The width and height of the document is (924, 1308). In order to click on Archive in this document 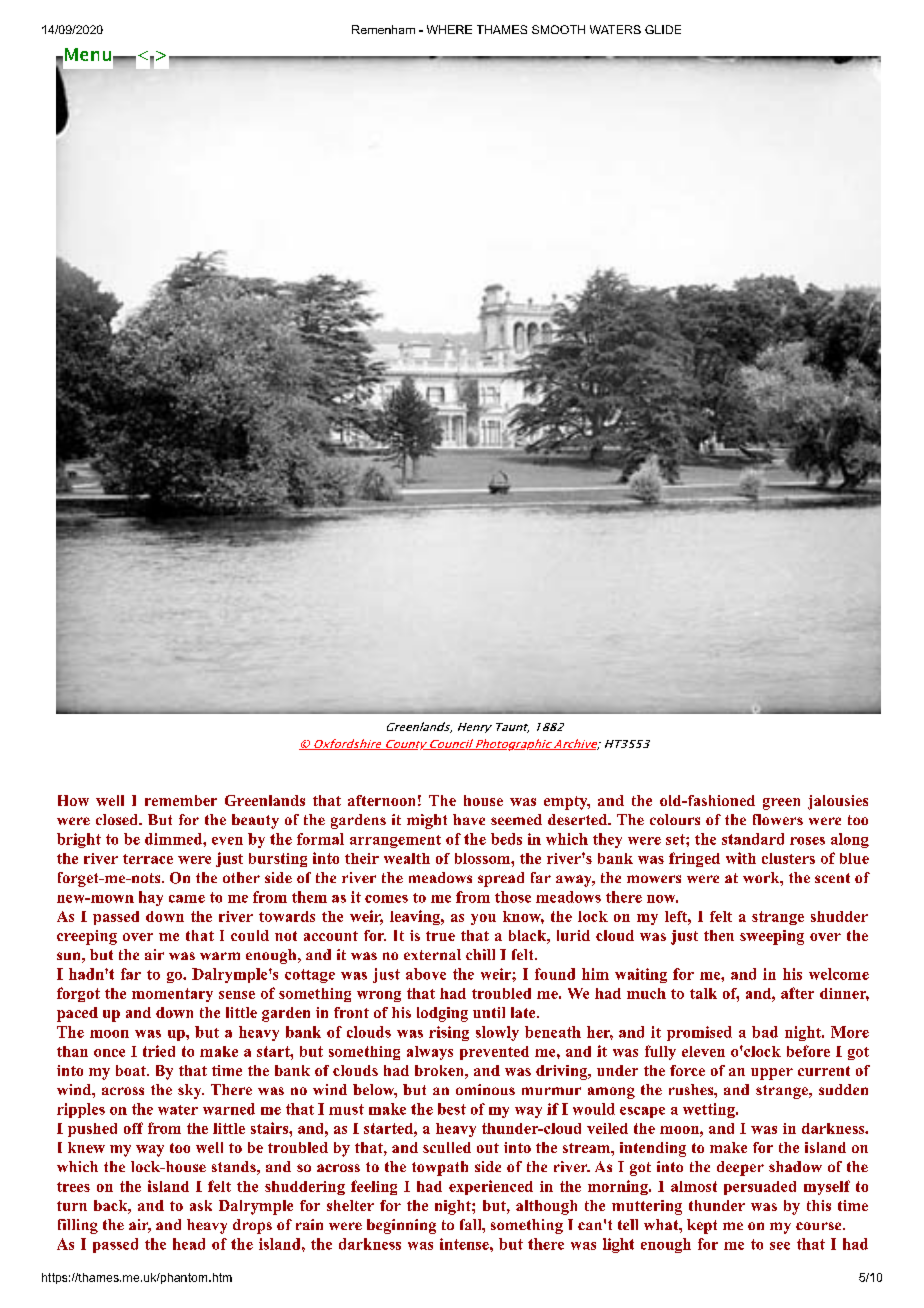, I will do `click(576, 744)`.
